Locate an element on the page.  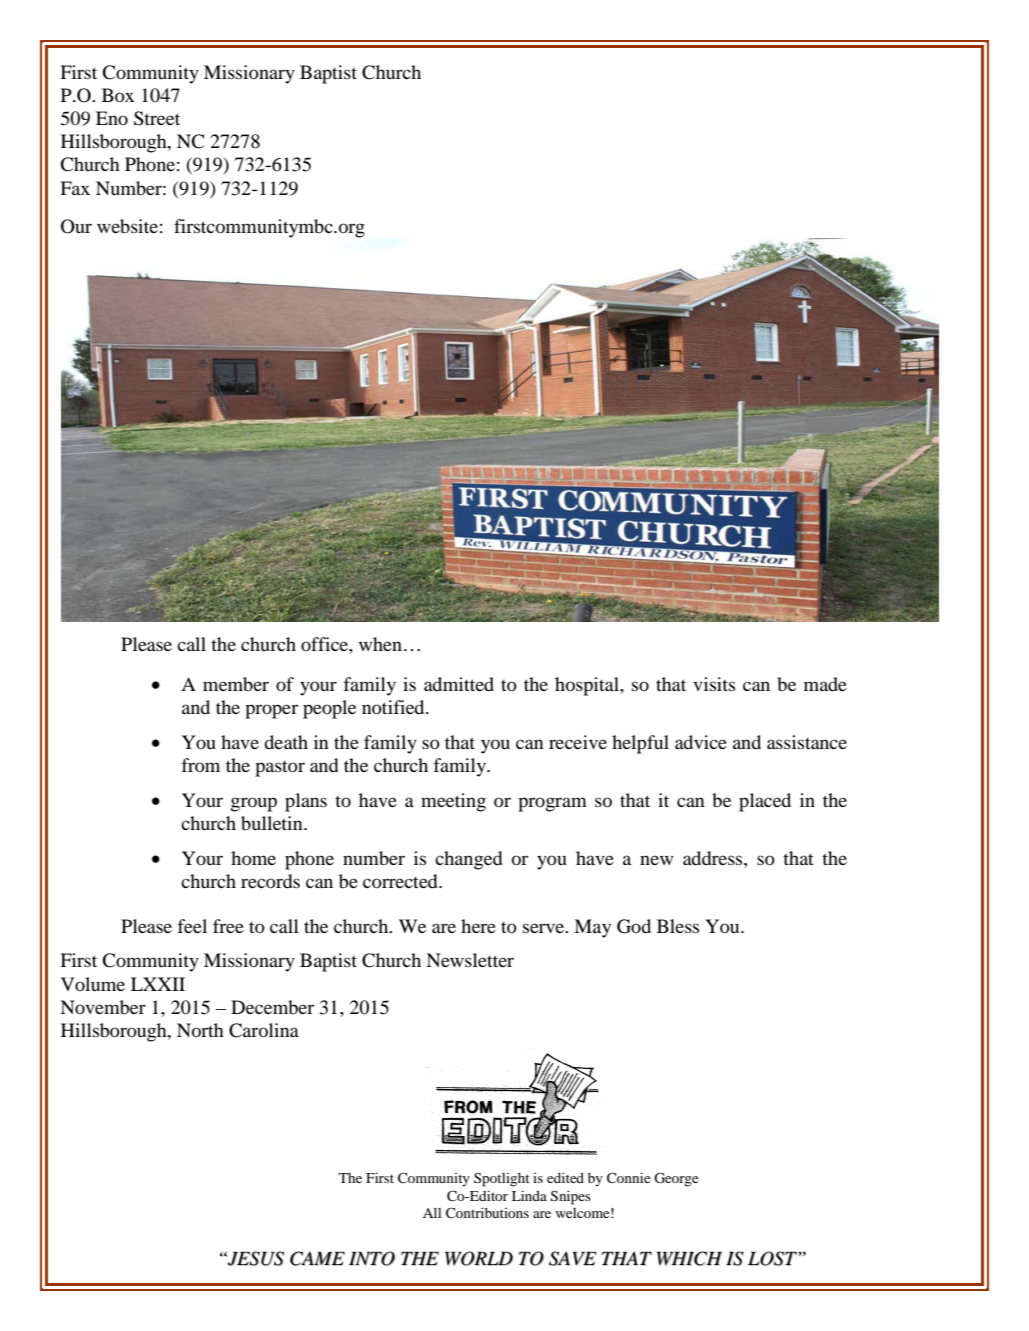
admitted is located at coordinates (459, 684).
